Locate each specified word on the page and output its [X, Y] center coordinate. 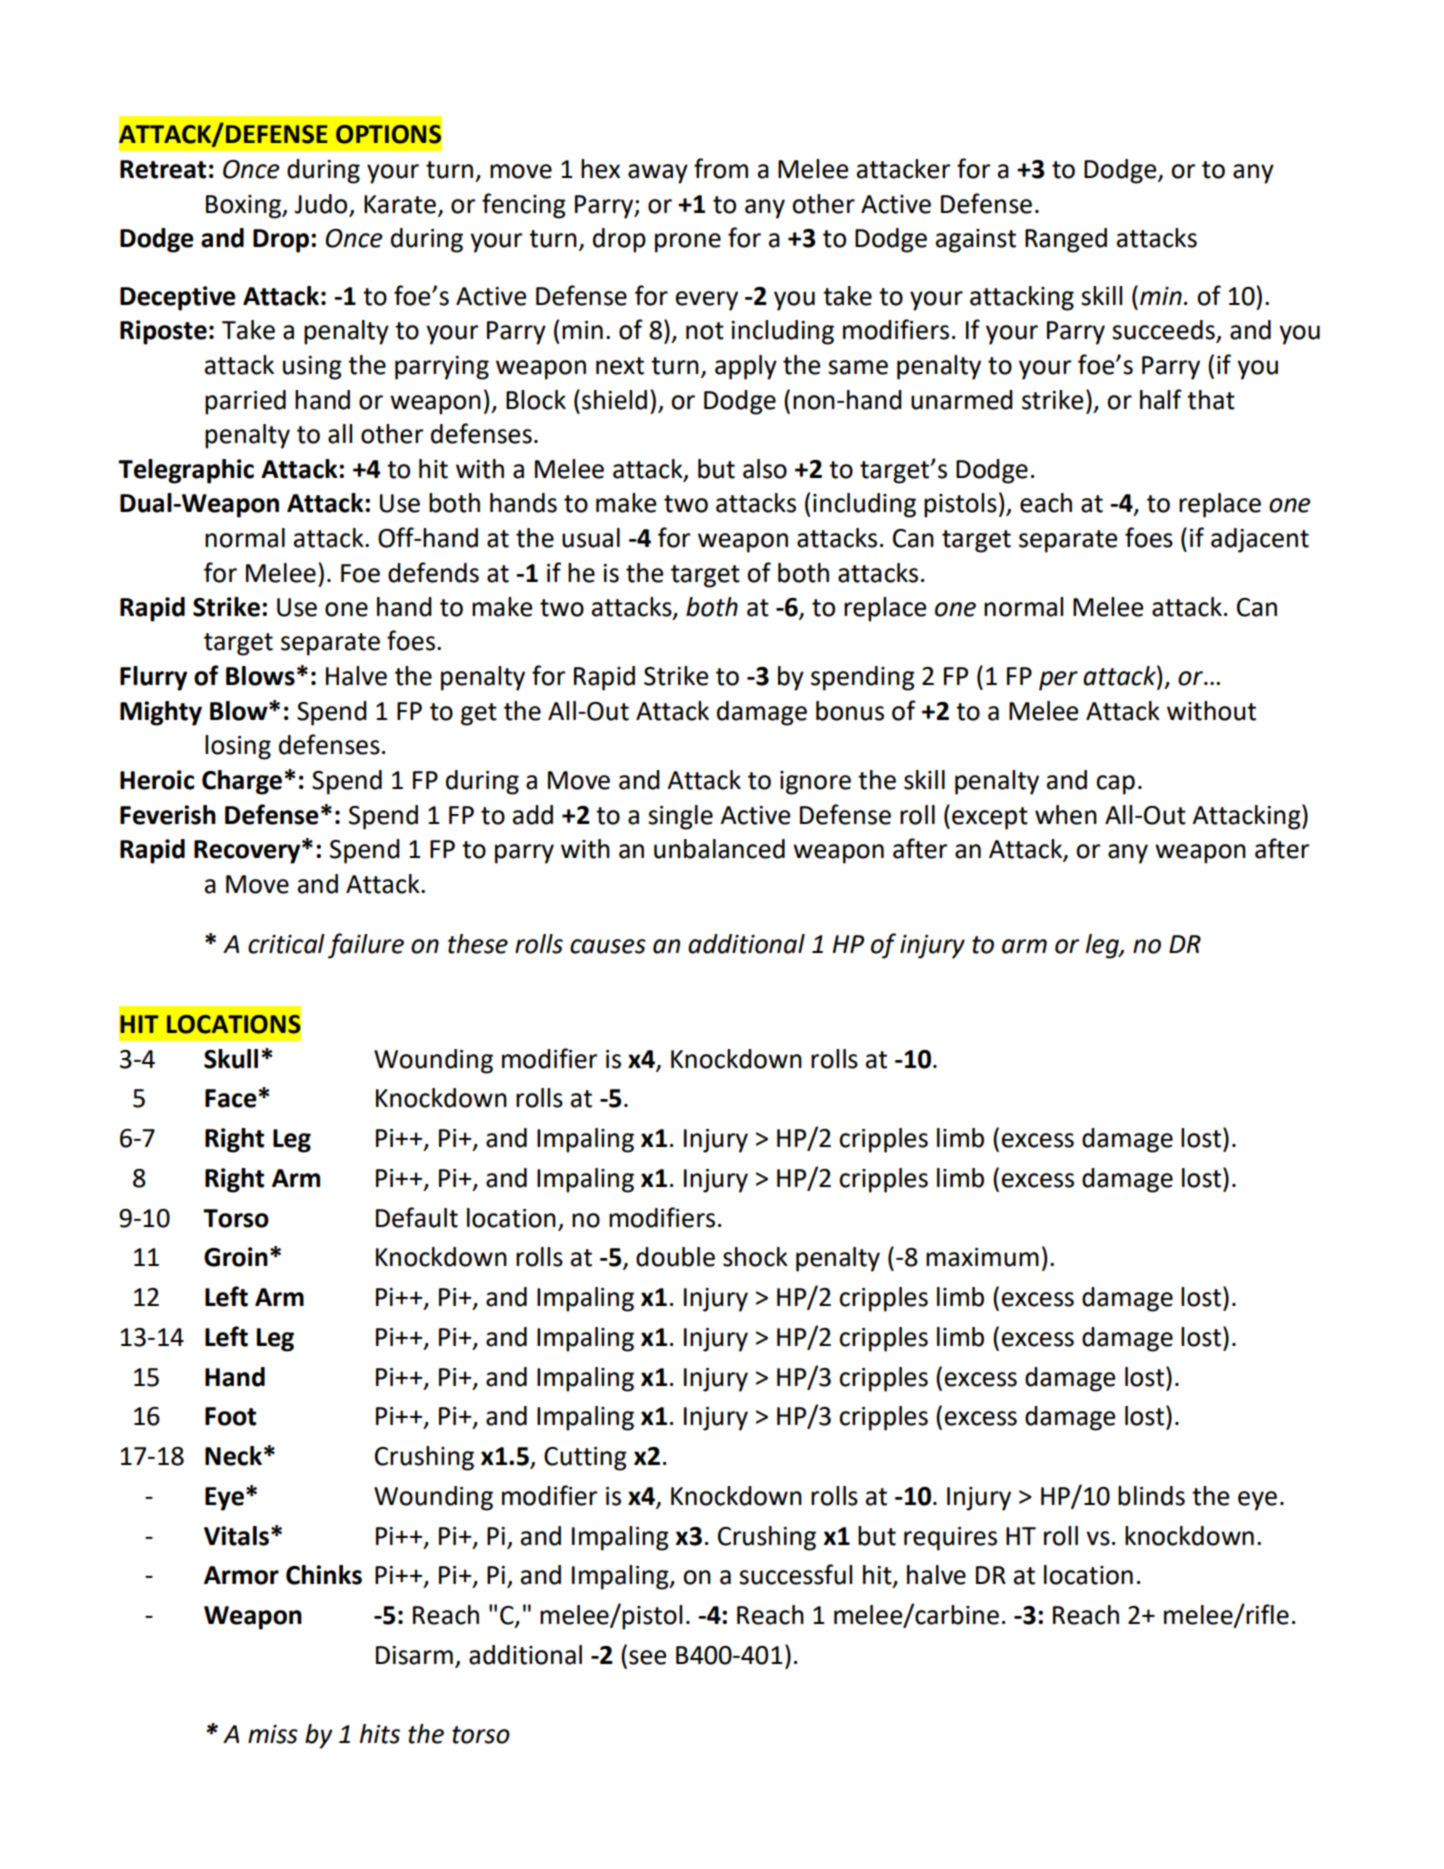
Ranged [1066, 240]
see [647, 1657]
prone [688, 243]
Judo [322, 205]
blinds [1151, 1496]
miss [273, 1734]
